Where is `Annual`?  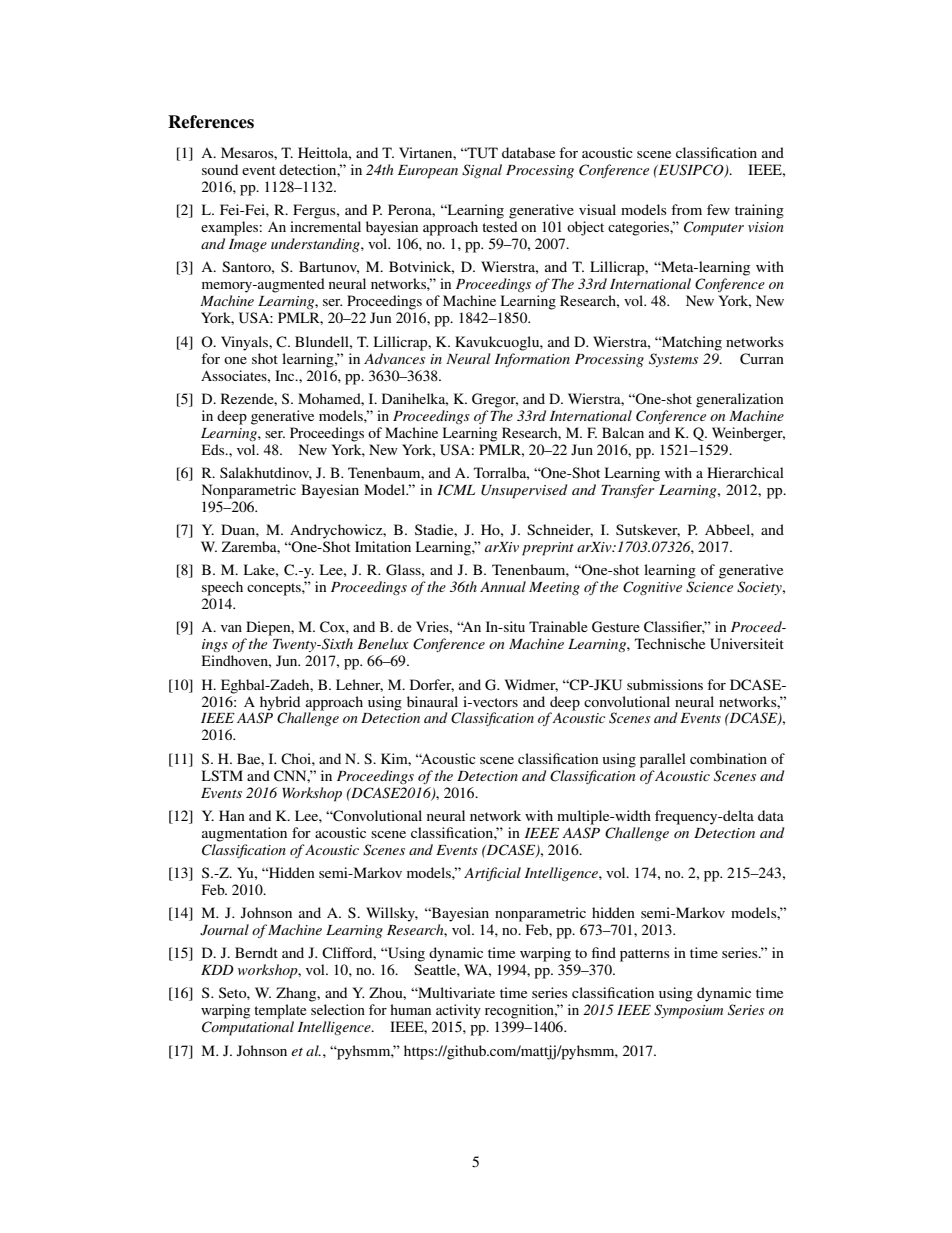
Annual is located at coordinates (503, 586).
